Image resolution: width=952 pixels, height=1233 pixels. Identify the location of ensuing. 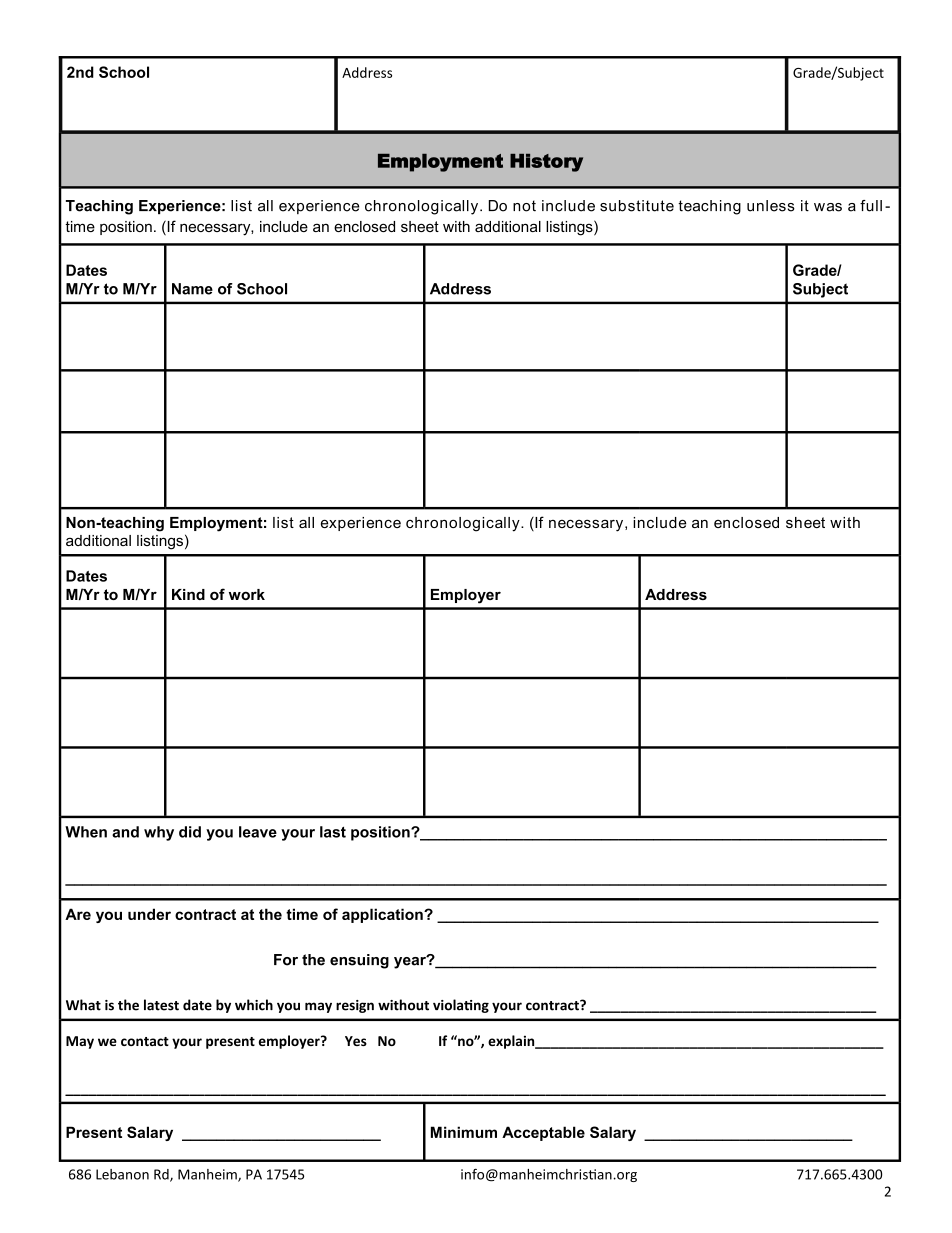
(359, 961).
